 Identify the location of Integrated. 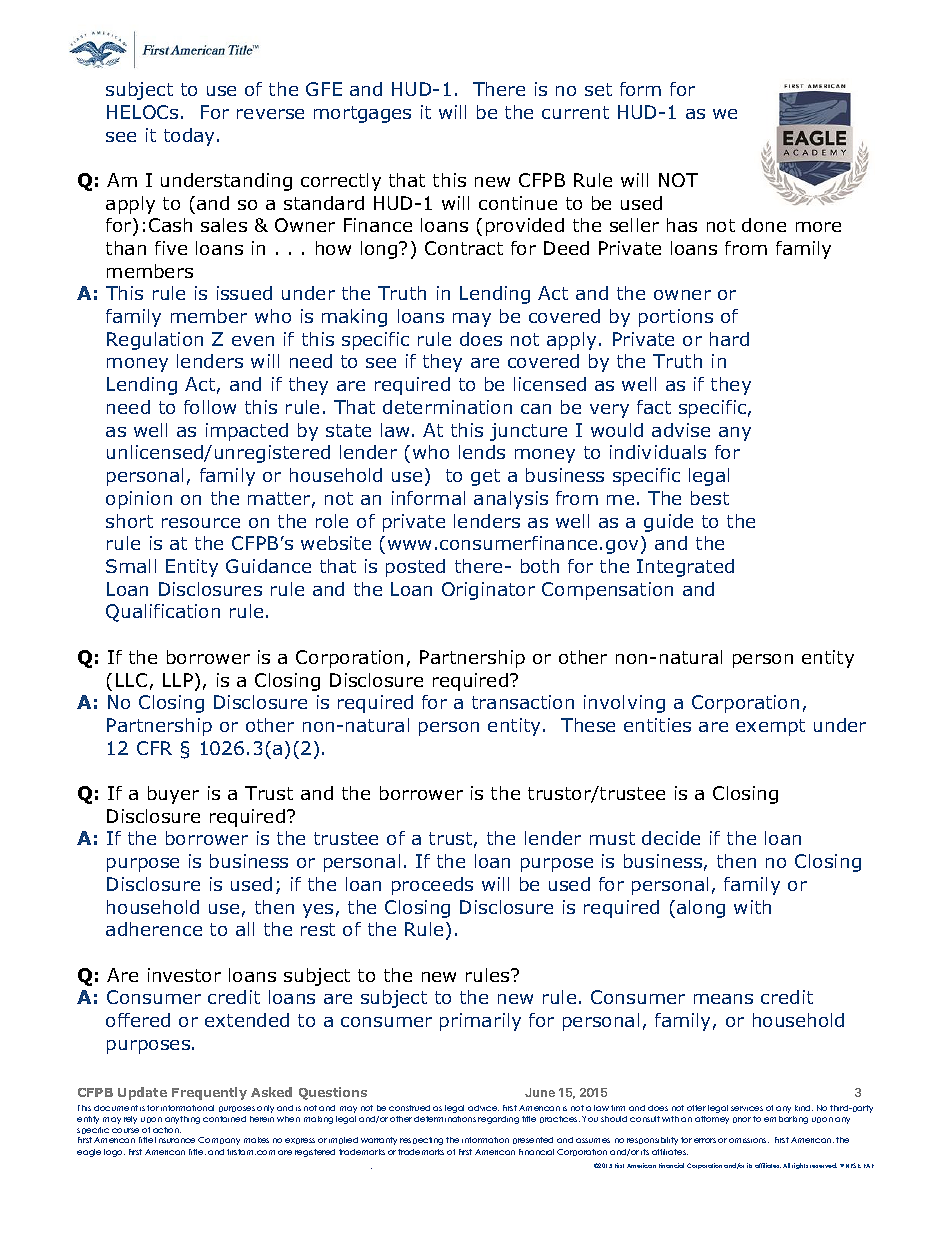
(685, 568).
